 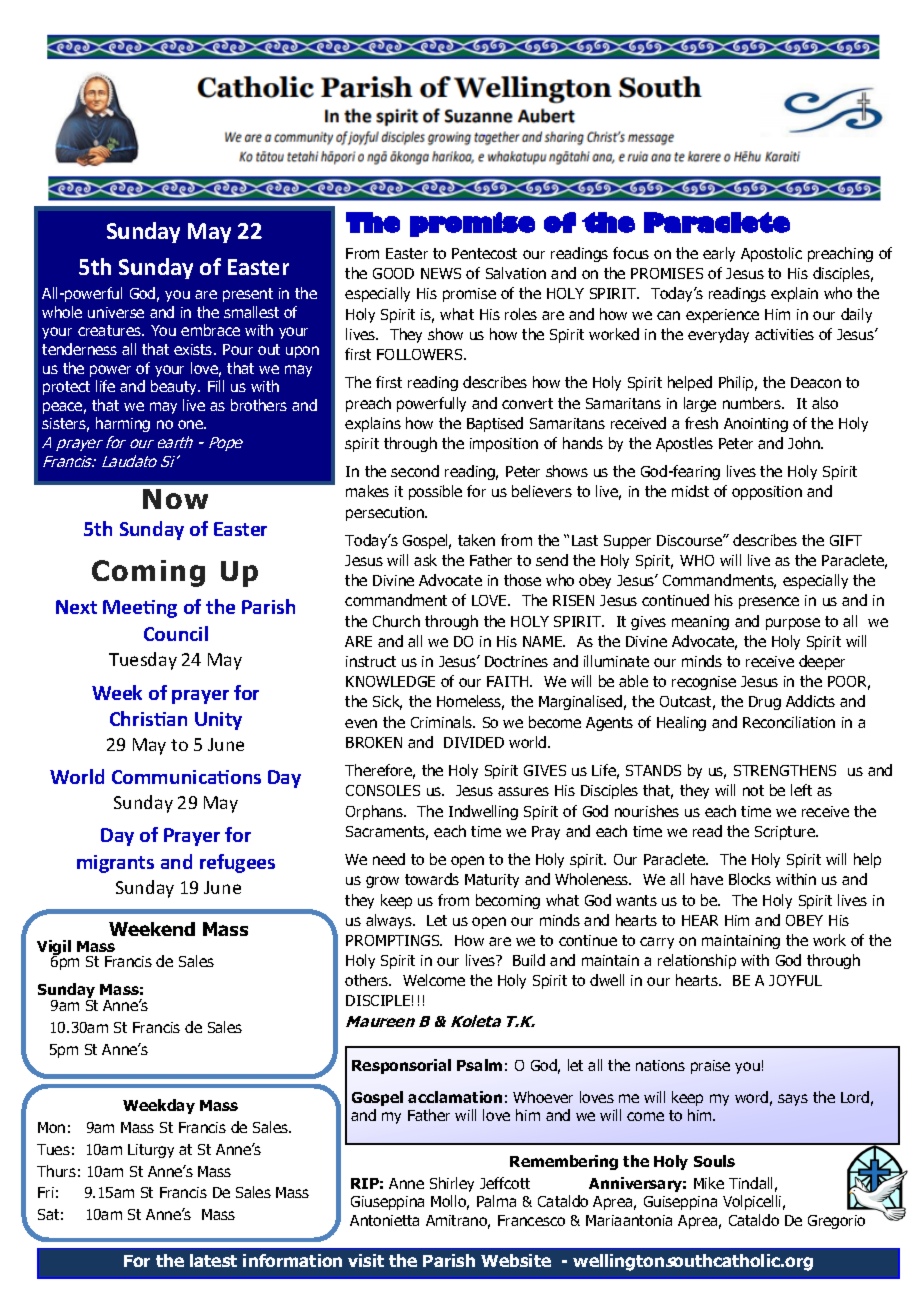 I want to click on Apostolic, so click(x=771, y=254).
